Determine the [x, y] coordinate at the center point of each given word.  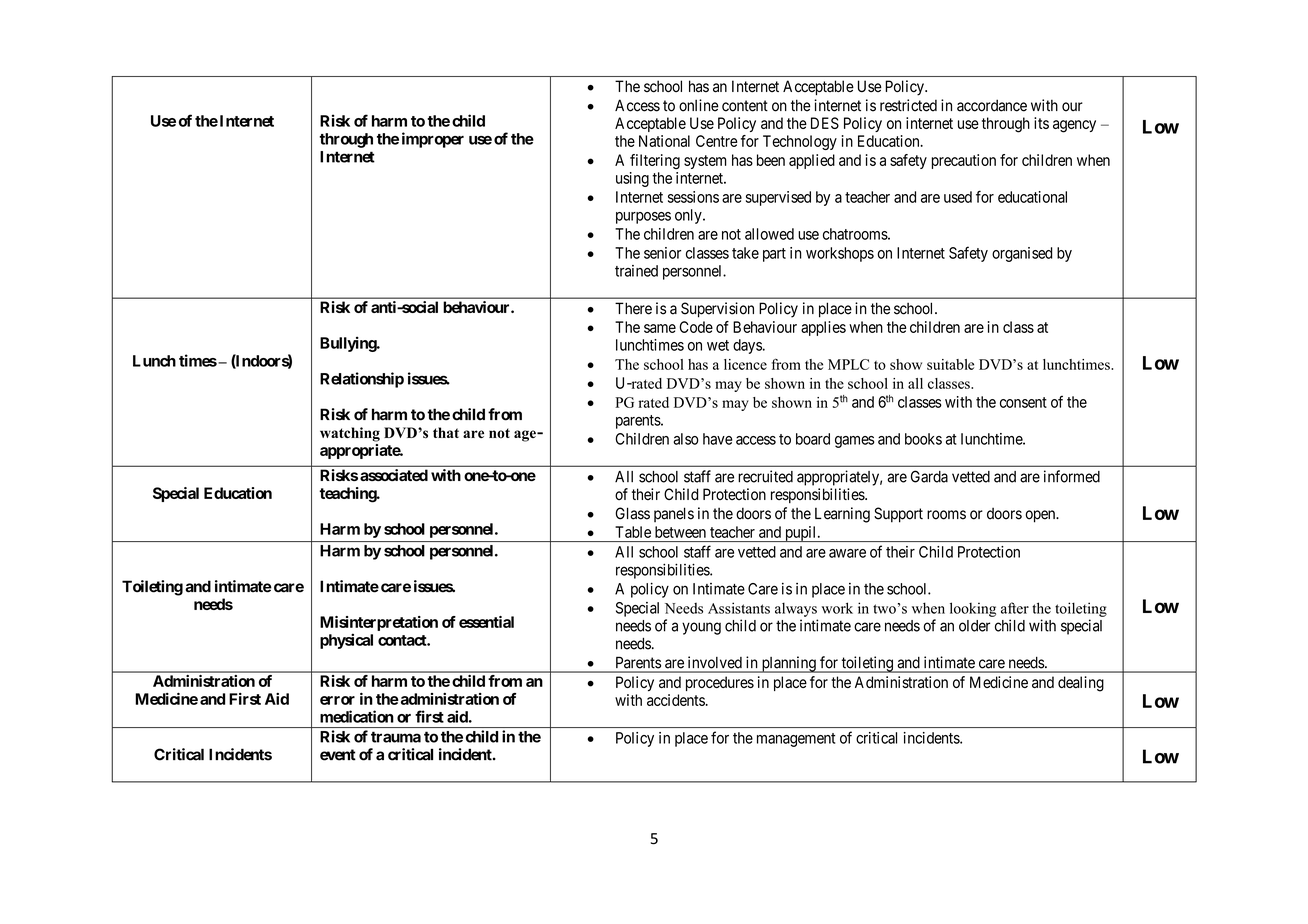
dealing [1081, 684]
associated [394, 475]
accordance [992, 105]
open [1041, 516]
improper [433, 140]
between [680, 532]
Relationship [362, 380]
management [796, 740]
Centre [716, 141]
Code [696, 327]
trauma [396, 737]
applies [823, 328]
